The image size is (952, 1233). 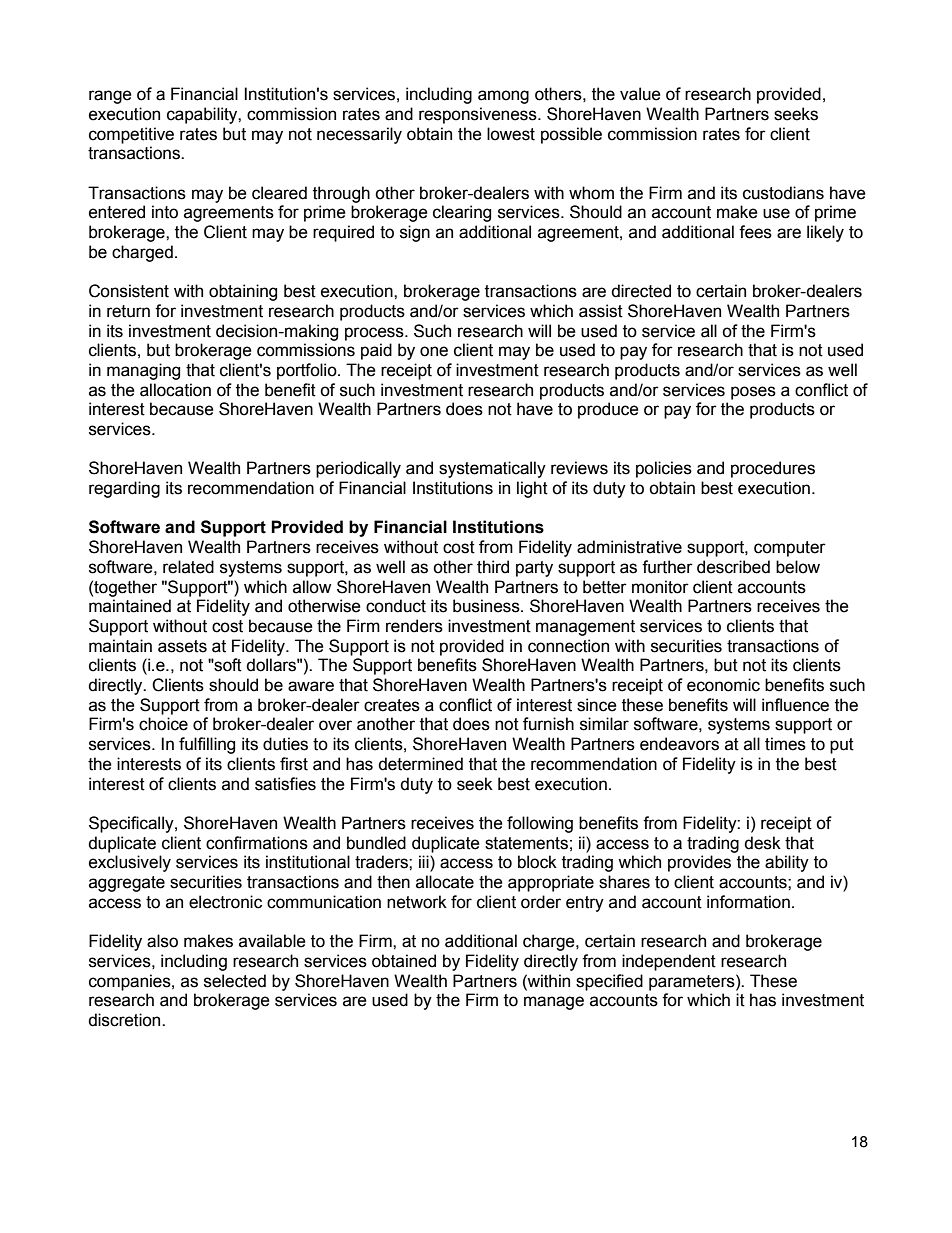 I want to click on allocation, so click(x=175, y=390).
